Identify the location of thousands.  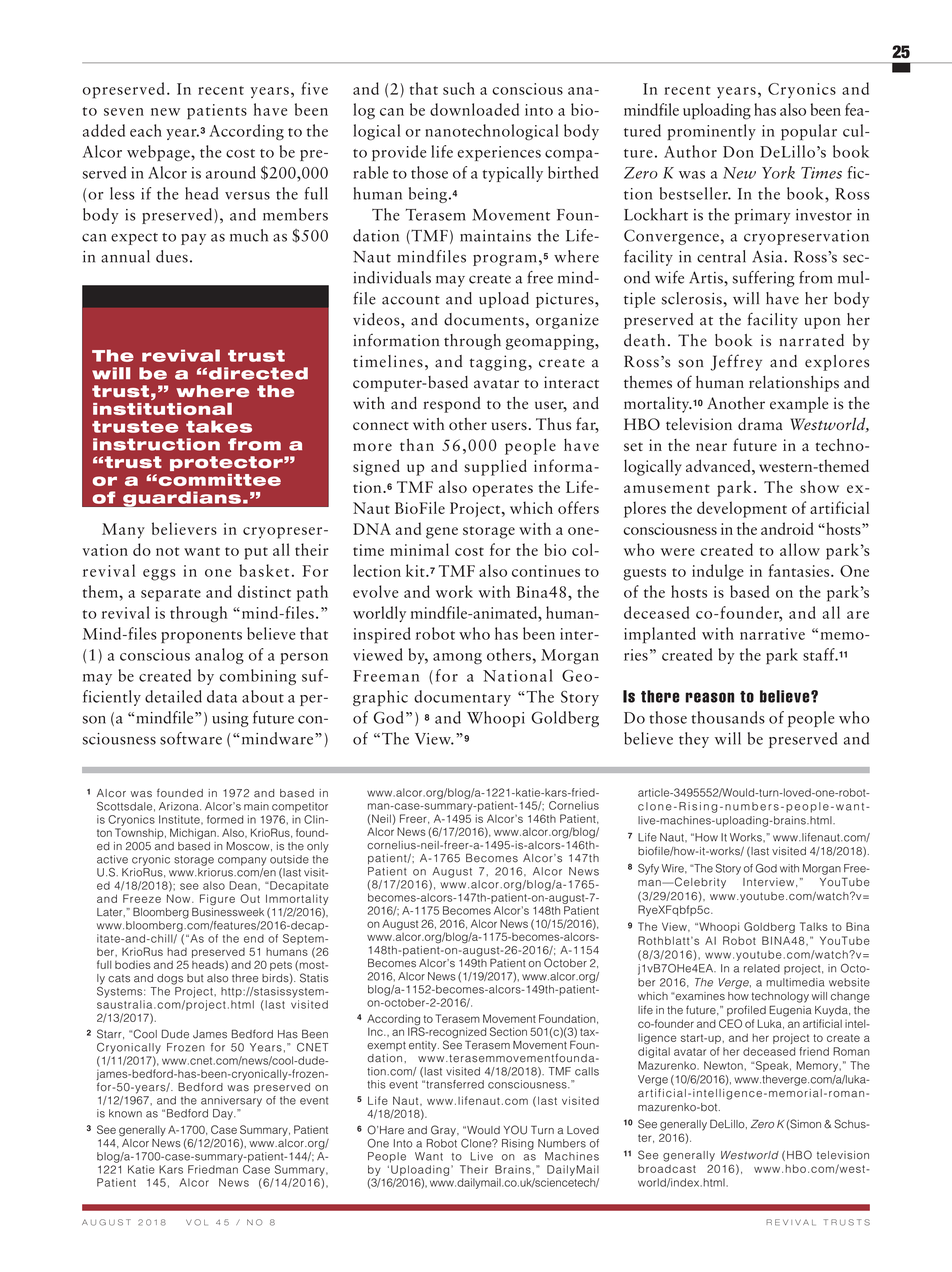
(728, 717).
